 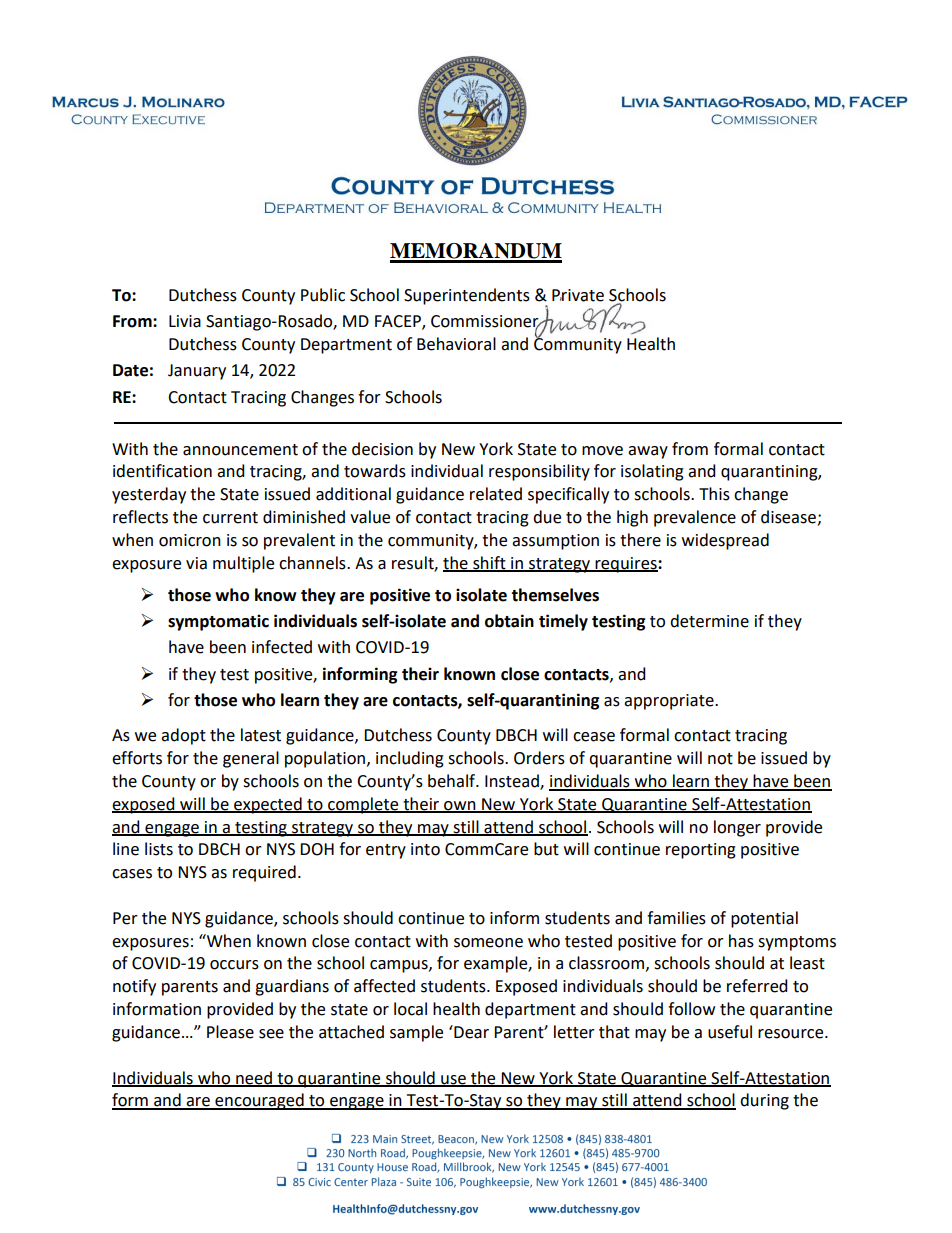 I want to click on need, so click(x=254, y=1078).
